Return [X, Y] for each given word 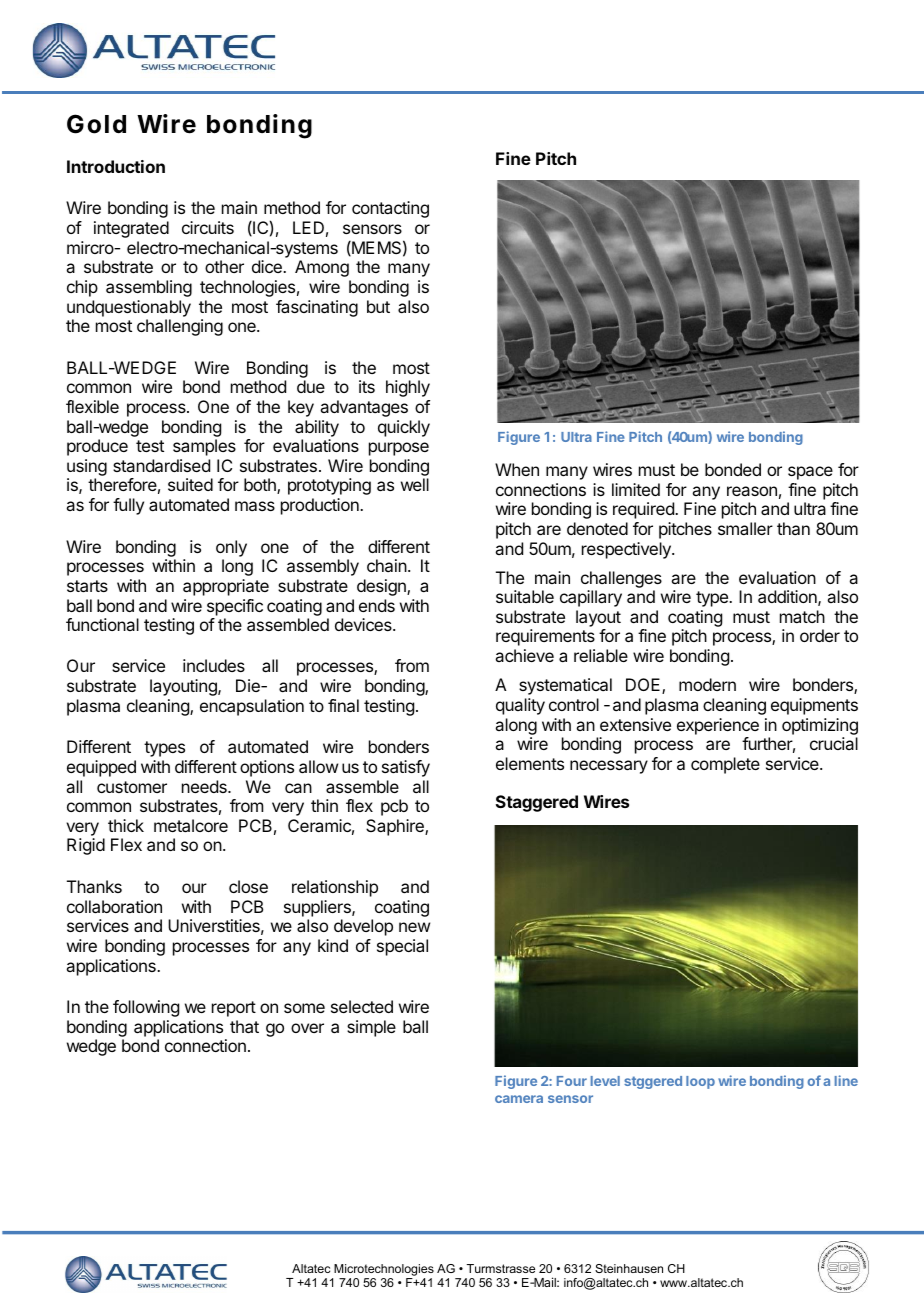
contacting [390, 209]
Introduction [116, 166]
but [378, 306]
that [244, 1026]
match [802, 616]
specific [235, 607]
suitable [525, 596]
